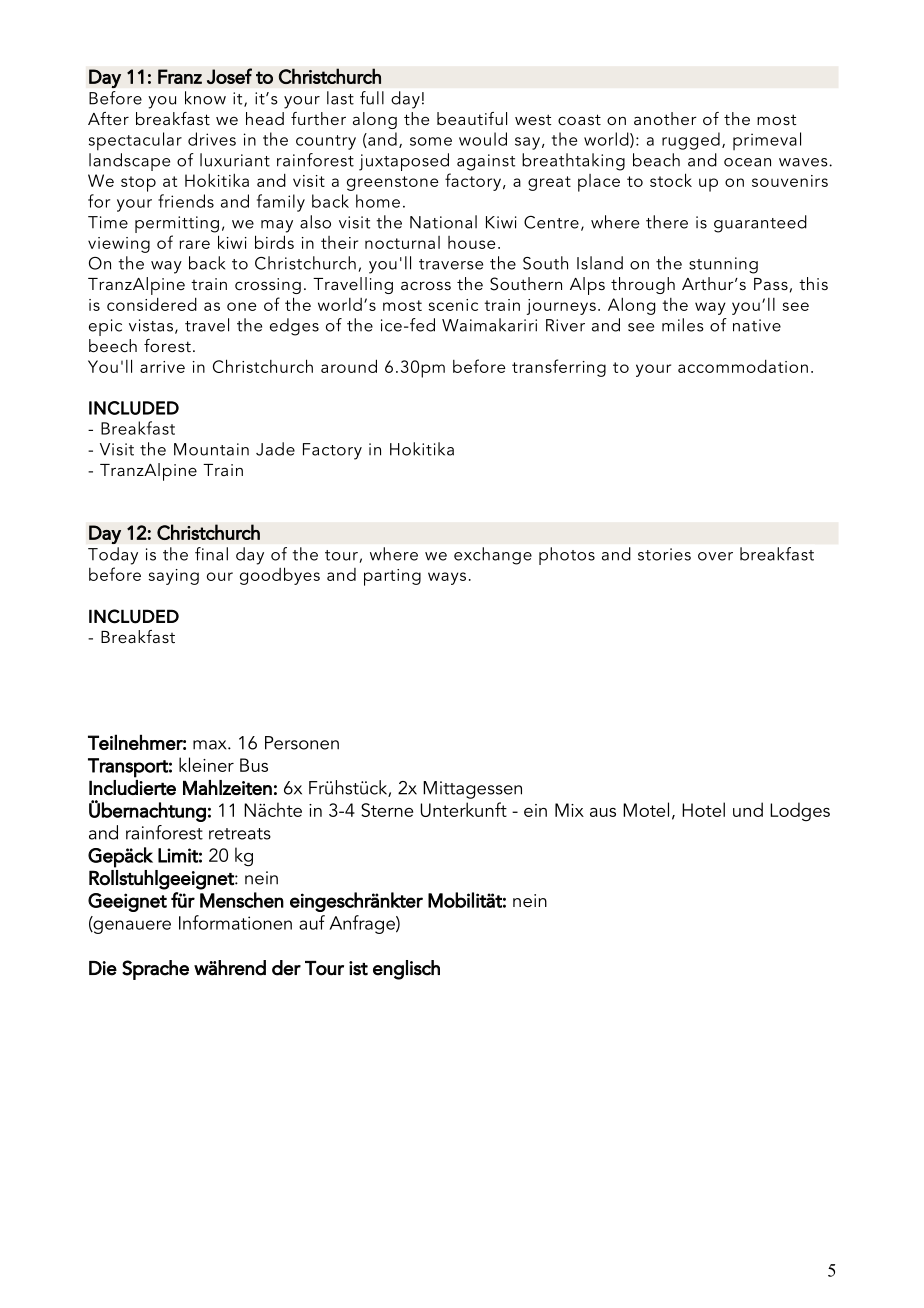  Describe the element at coordinates (715, 556) in the page. I see `over` at that location.
